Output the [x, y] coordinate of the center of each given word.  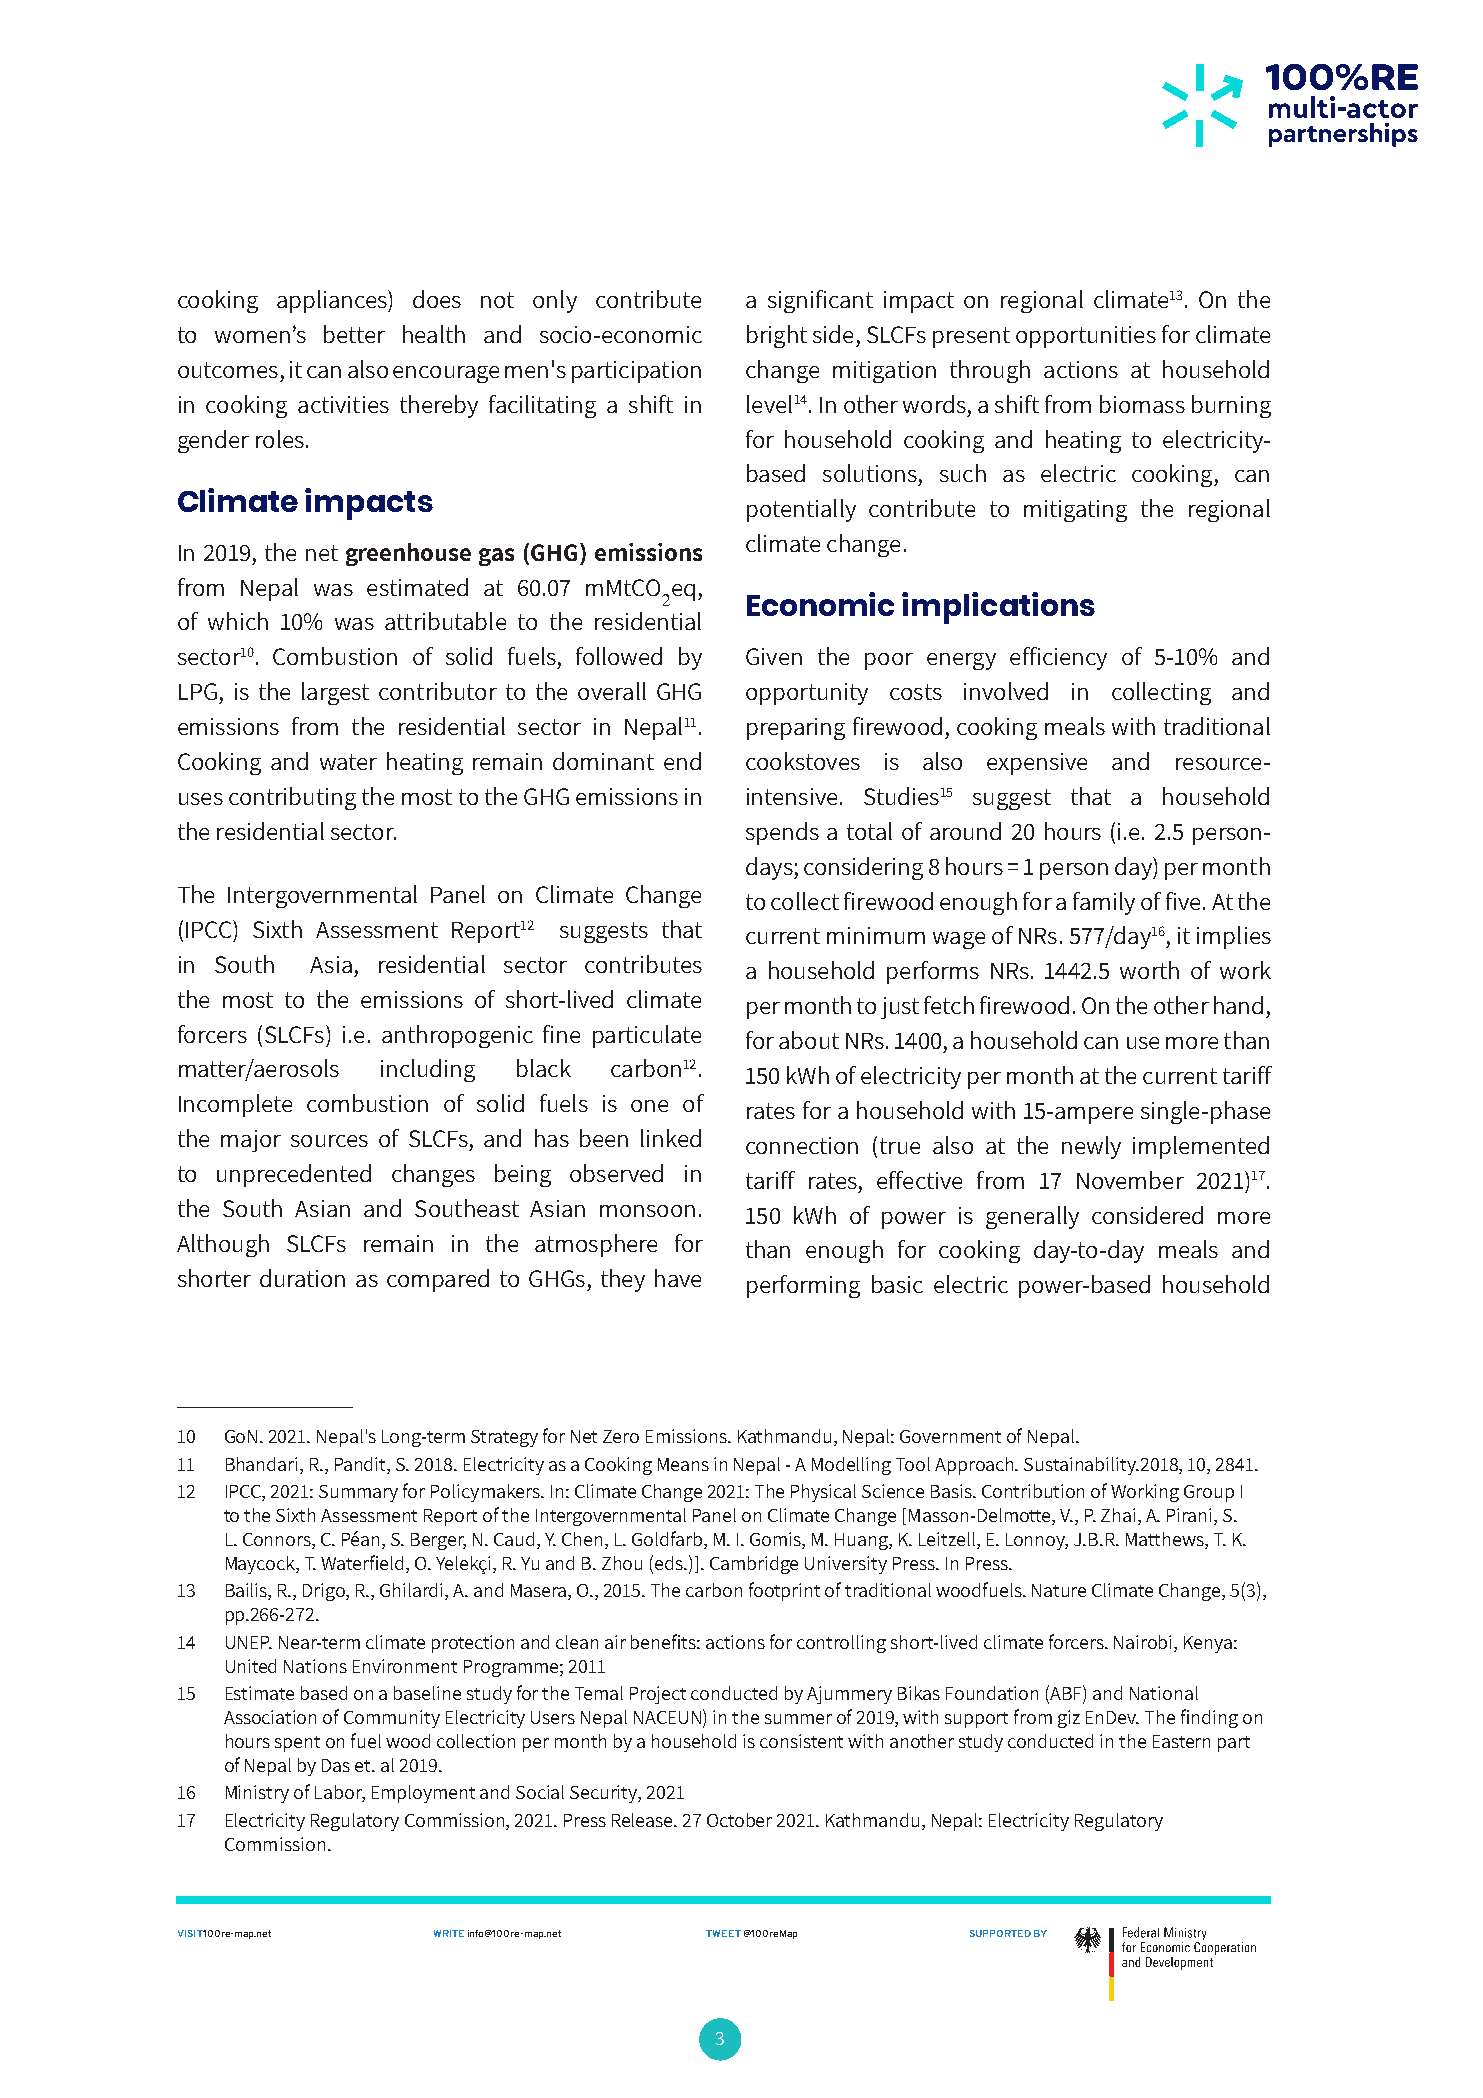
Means [683, 1464]
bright [777, 336]
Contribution [1033, 1491]
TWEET [723, 1933]
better [354, 334]
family [1104, 903]
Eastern [1181, 1741]
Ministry [257, 1794]
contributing [292, 798]
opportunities [1086, 337]
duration [302, 1278]
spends [782, 833]
